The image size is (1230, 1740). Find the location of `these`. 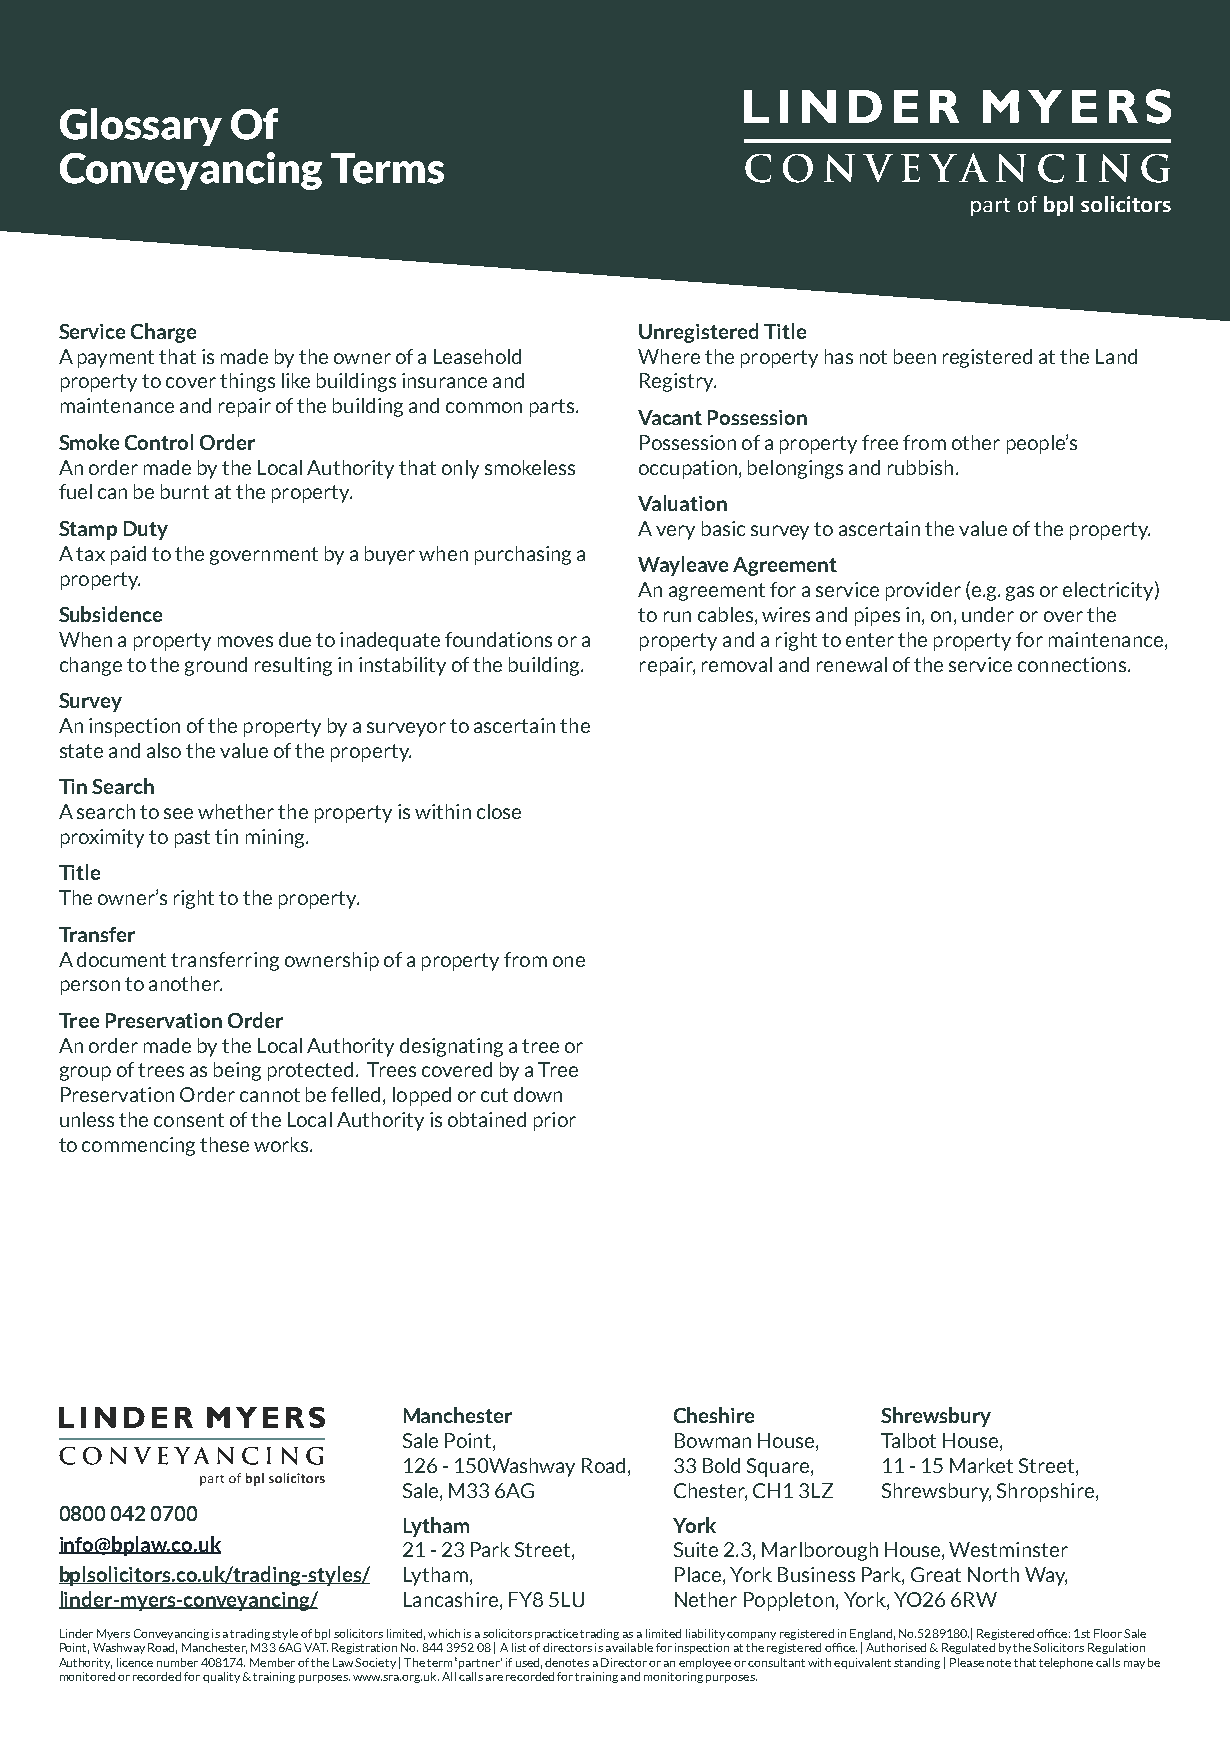

these is located at coordinates (224, 1144).
